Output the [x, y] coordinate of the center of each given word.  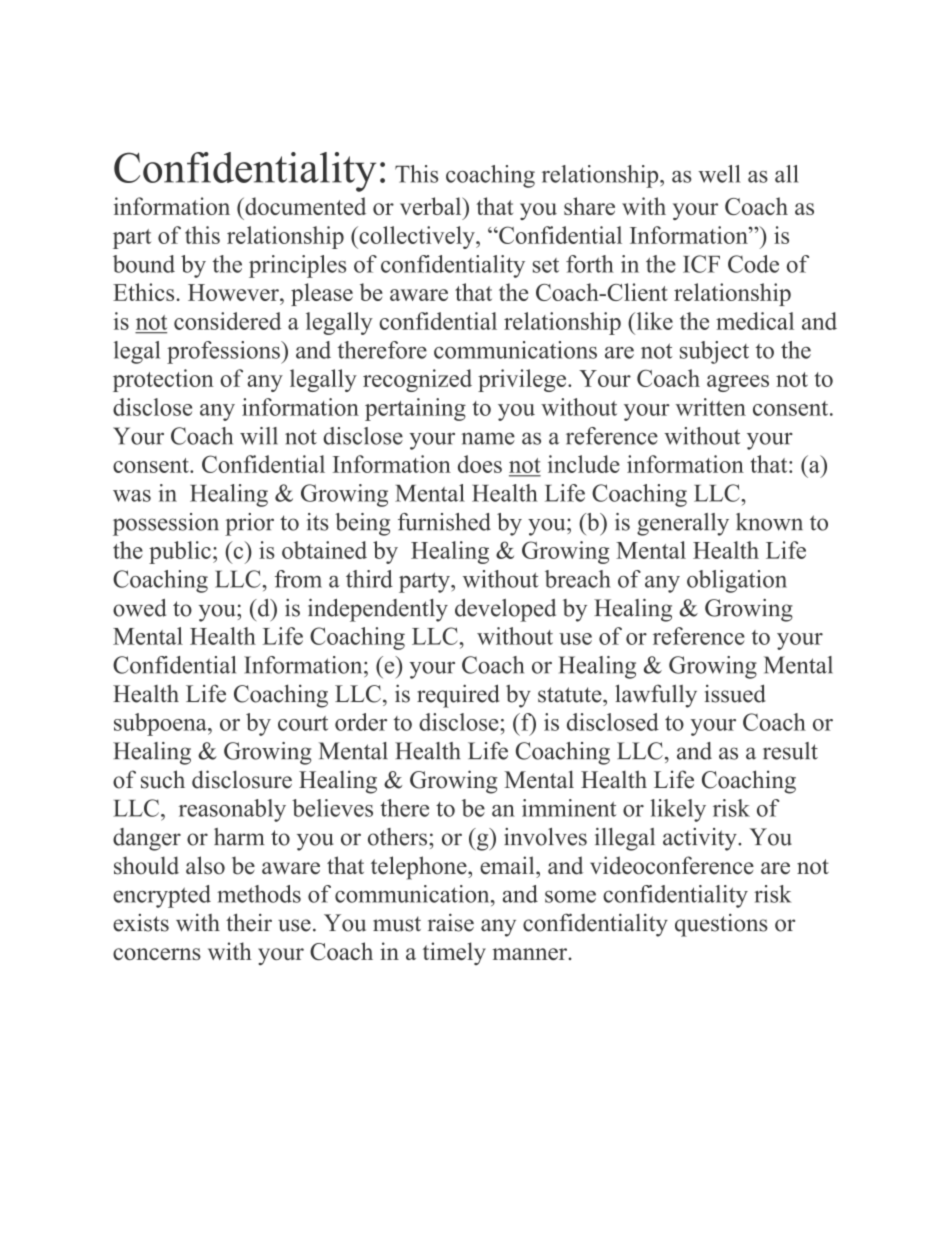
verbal [432, 206]
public [180, 552]
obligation [737, 581]
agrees [738, 383]
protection [163, 380]
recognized [417, 380]
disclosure [242, 779]
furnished [444, 522]
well [719, 174]
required [458, 696]
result [790, 751]
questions [721, 925]
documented [304, 206]
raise [451, 922]
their [249, 922]
